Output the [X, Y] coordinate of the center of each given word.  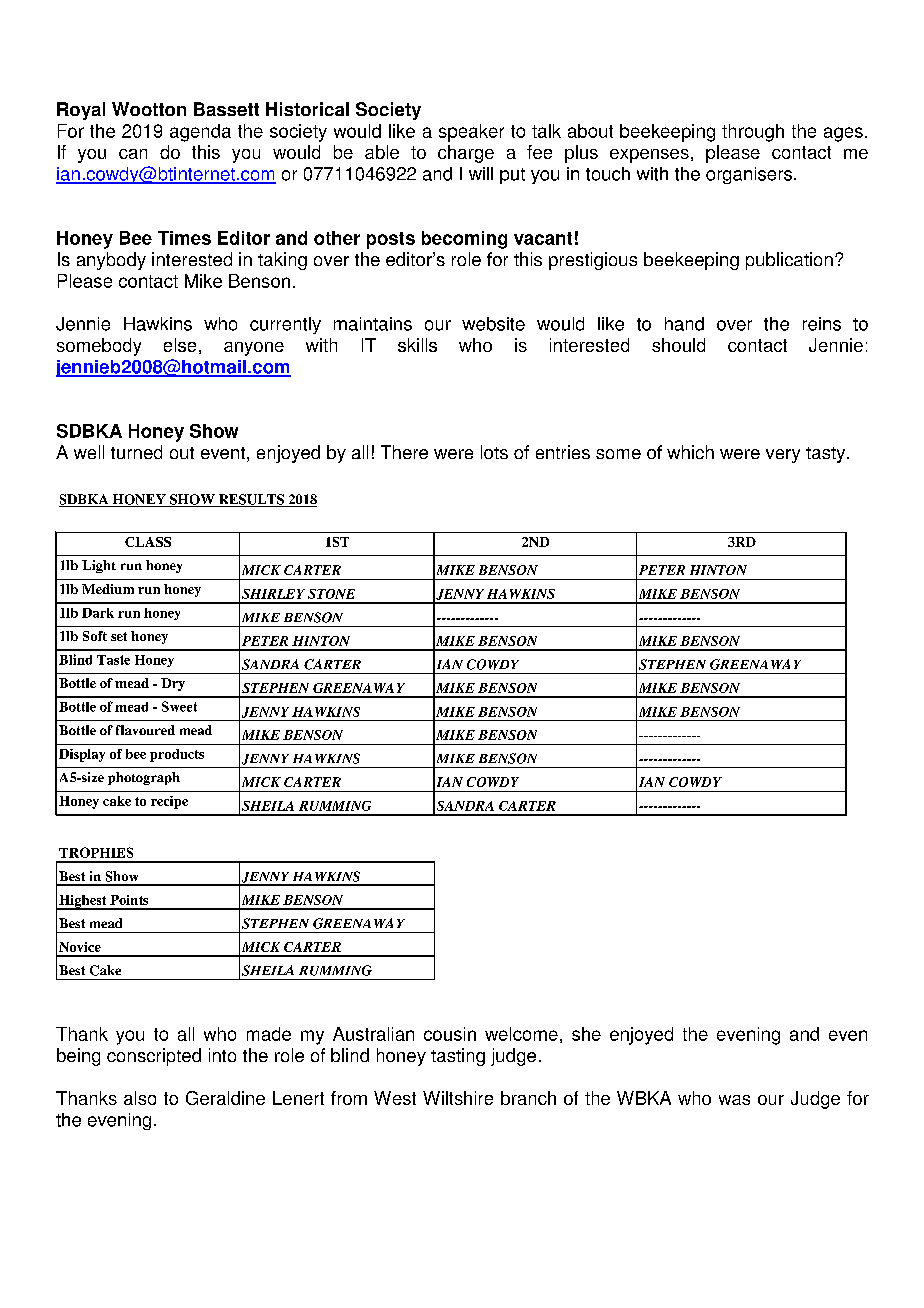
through [753, 133]
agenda [200, 133]
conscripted [154, 1057]
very [783, 456]
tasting [458, 1057]
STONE [331, 594]
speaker [471, 133]
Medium [108, 589]
